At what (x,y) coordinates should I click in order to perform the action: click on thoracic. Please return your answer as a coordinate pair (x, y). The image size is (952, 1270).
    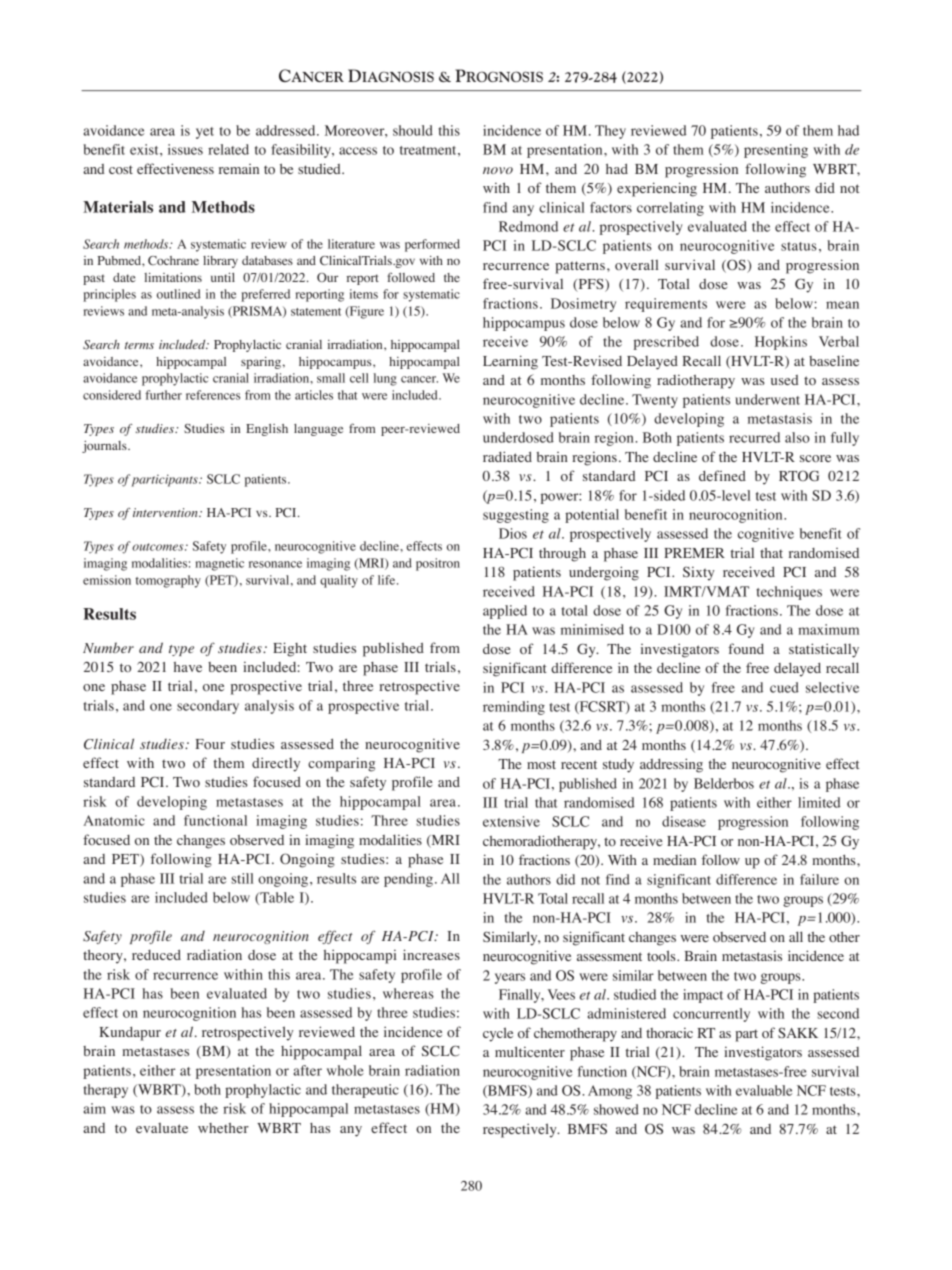
    Looking at the image, I should click on (669, 1032).
